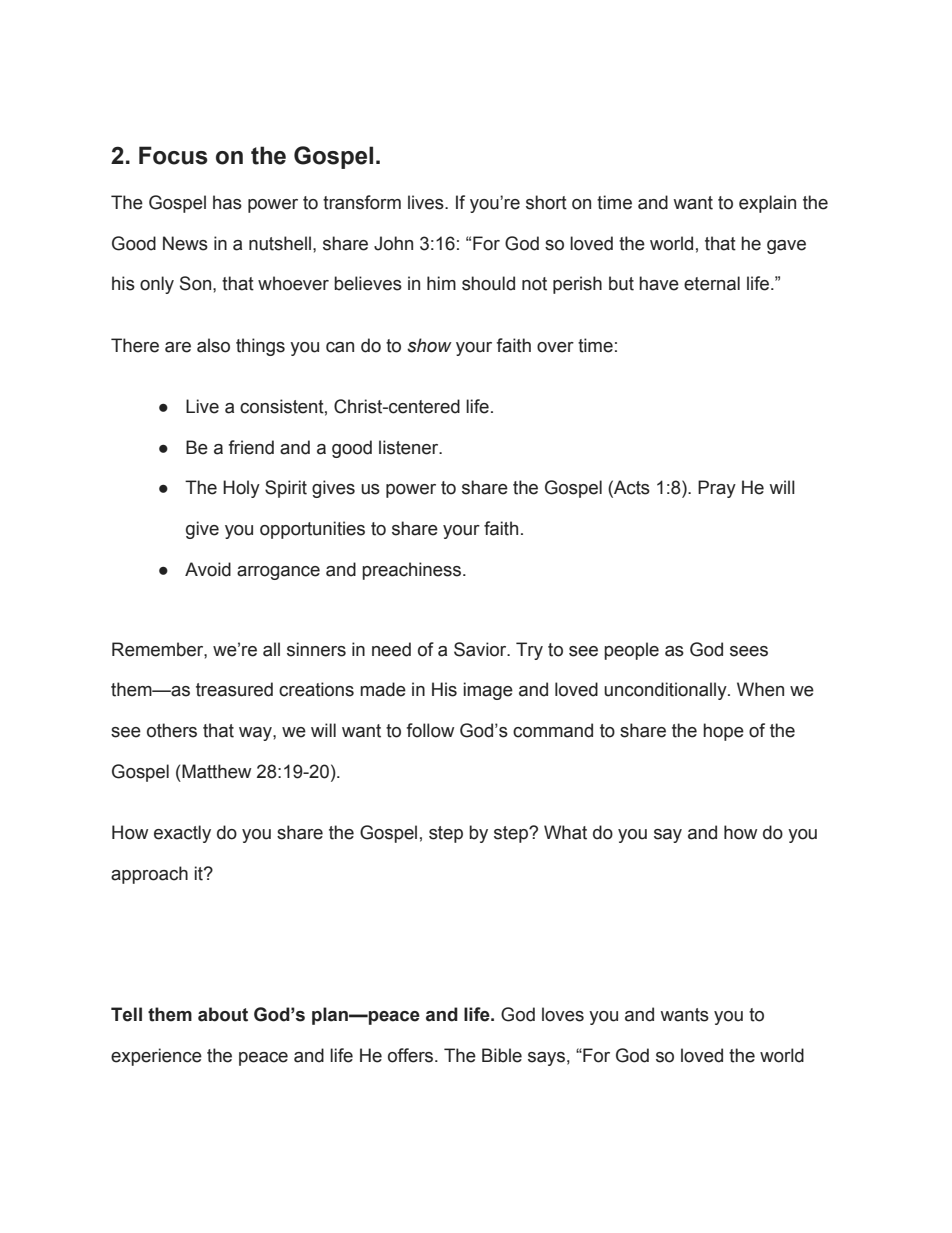 The height and width of the screenshot is (1233, 952). What do you see at coordinates (749, 651) in the screenshot?
I see `sees` at bounding box center [749, 651].
